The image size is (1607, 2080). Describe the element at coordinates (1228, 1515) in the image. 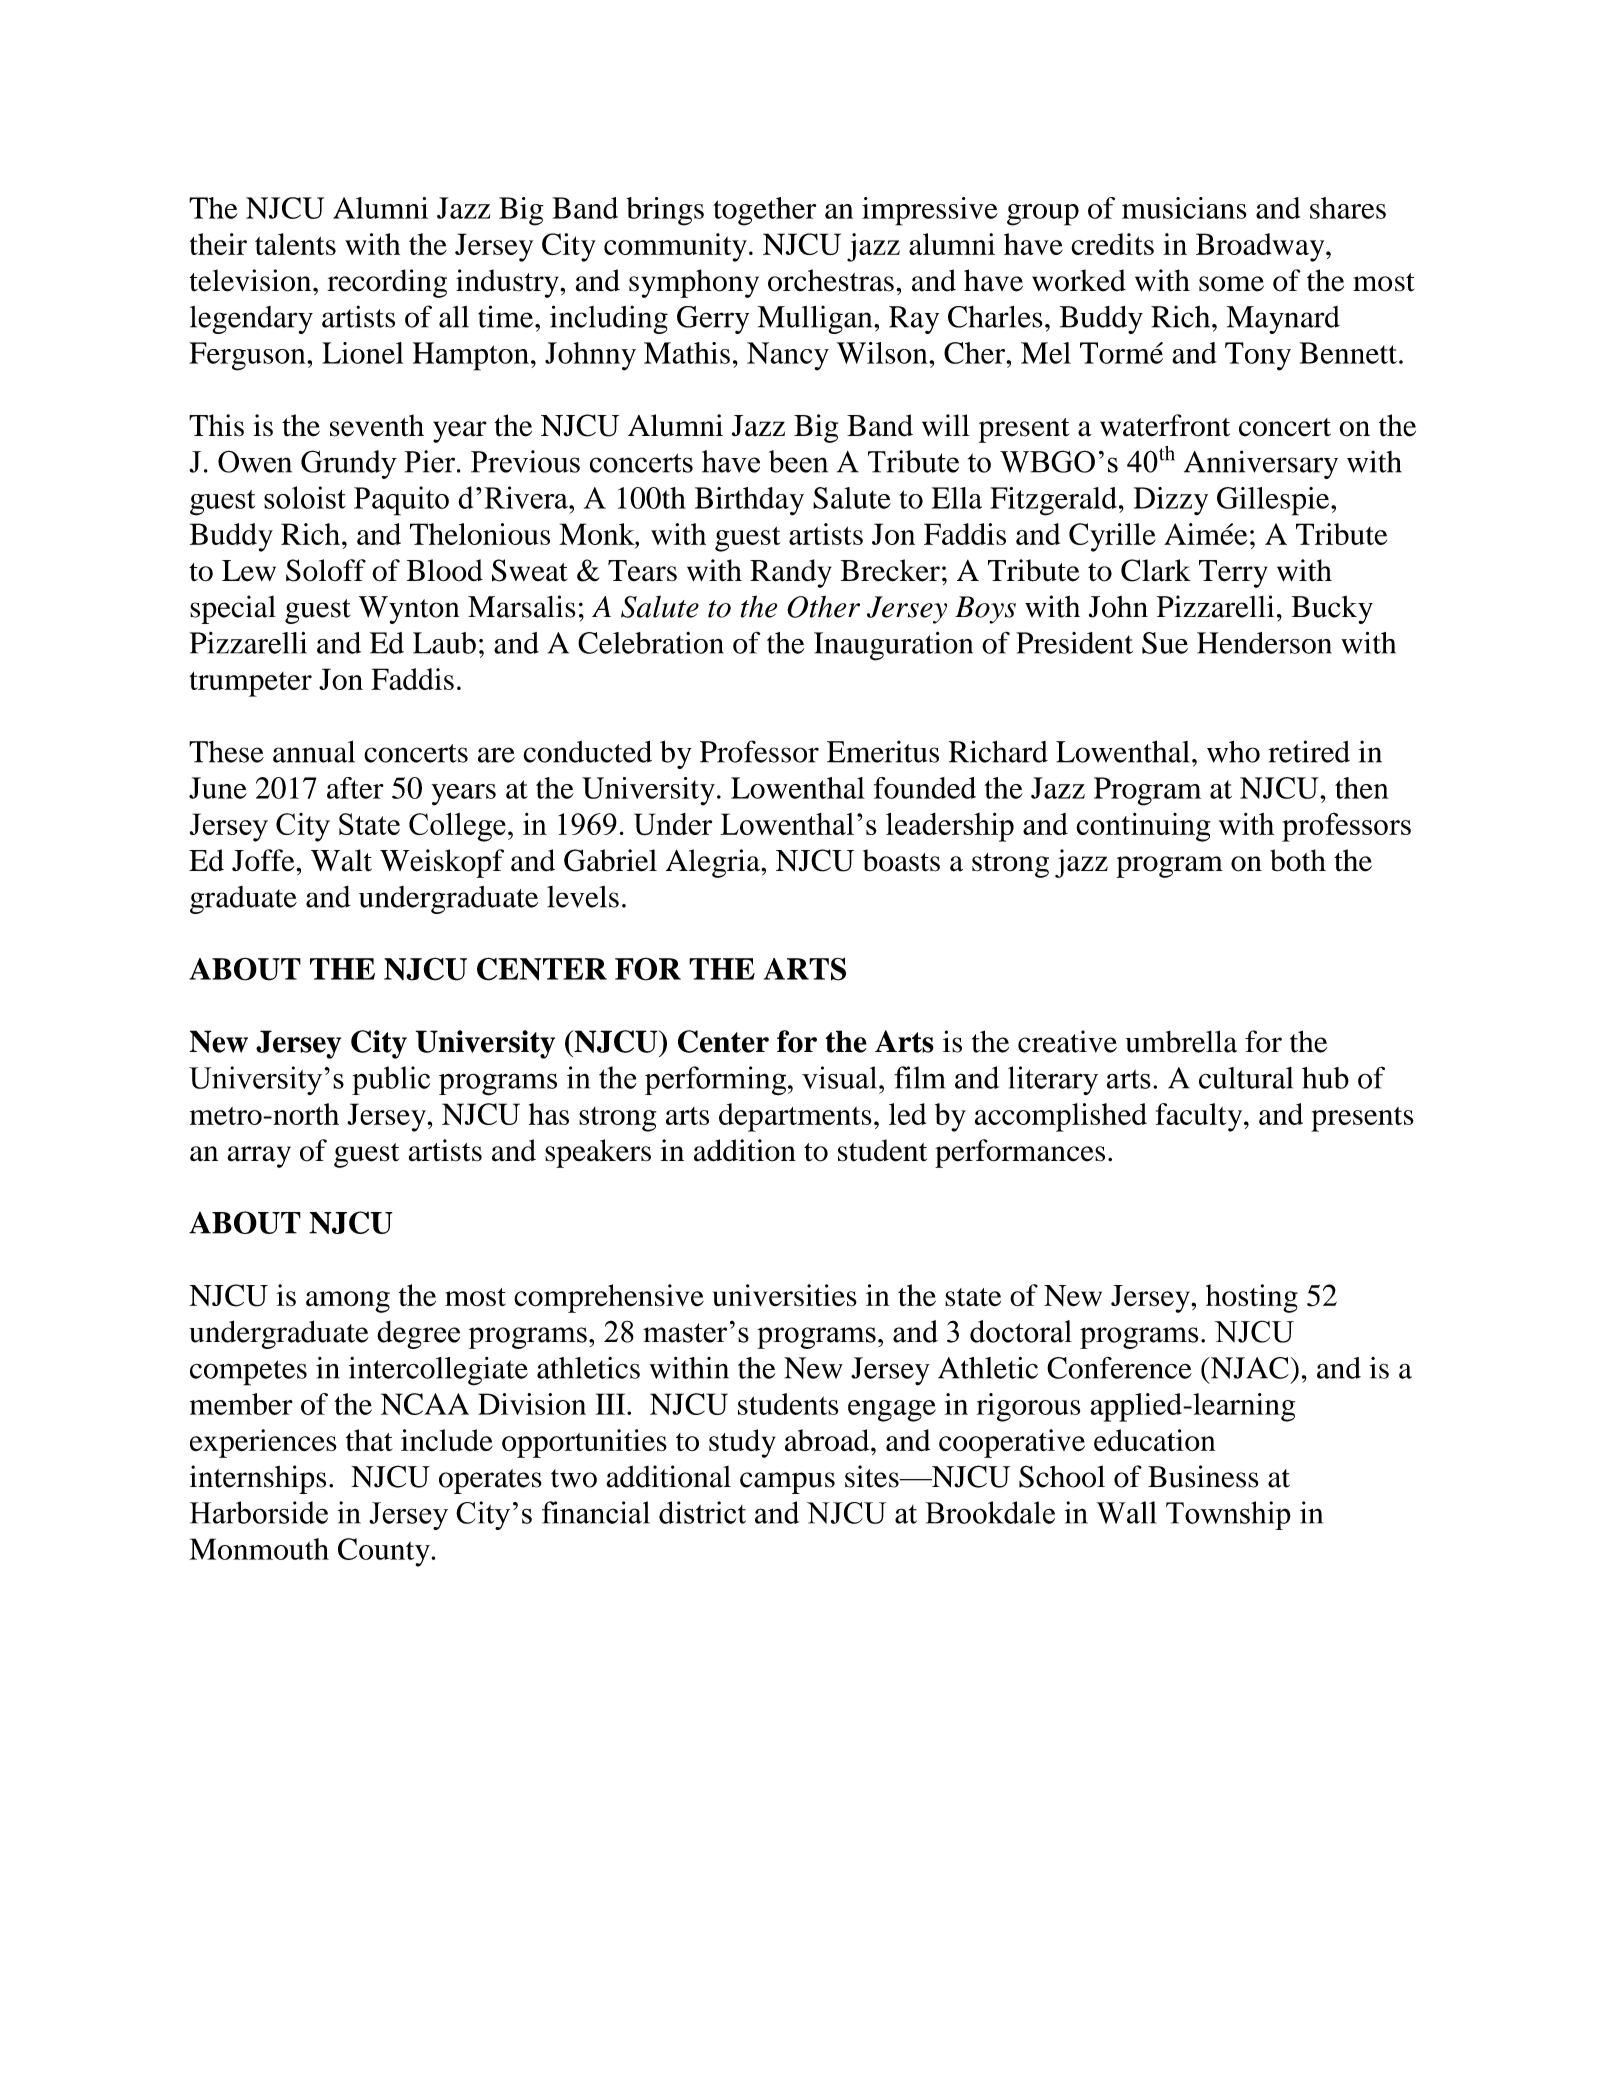

I see `Township` at that location.
